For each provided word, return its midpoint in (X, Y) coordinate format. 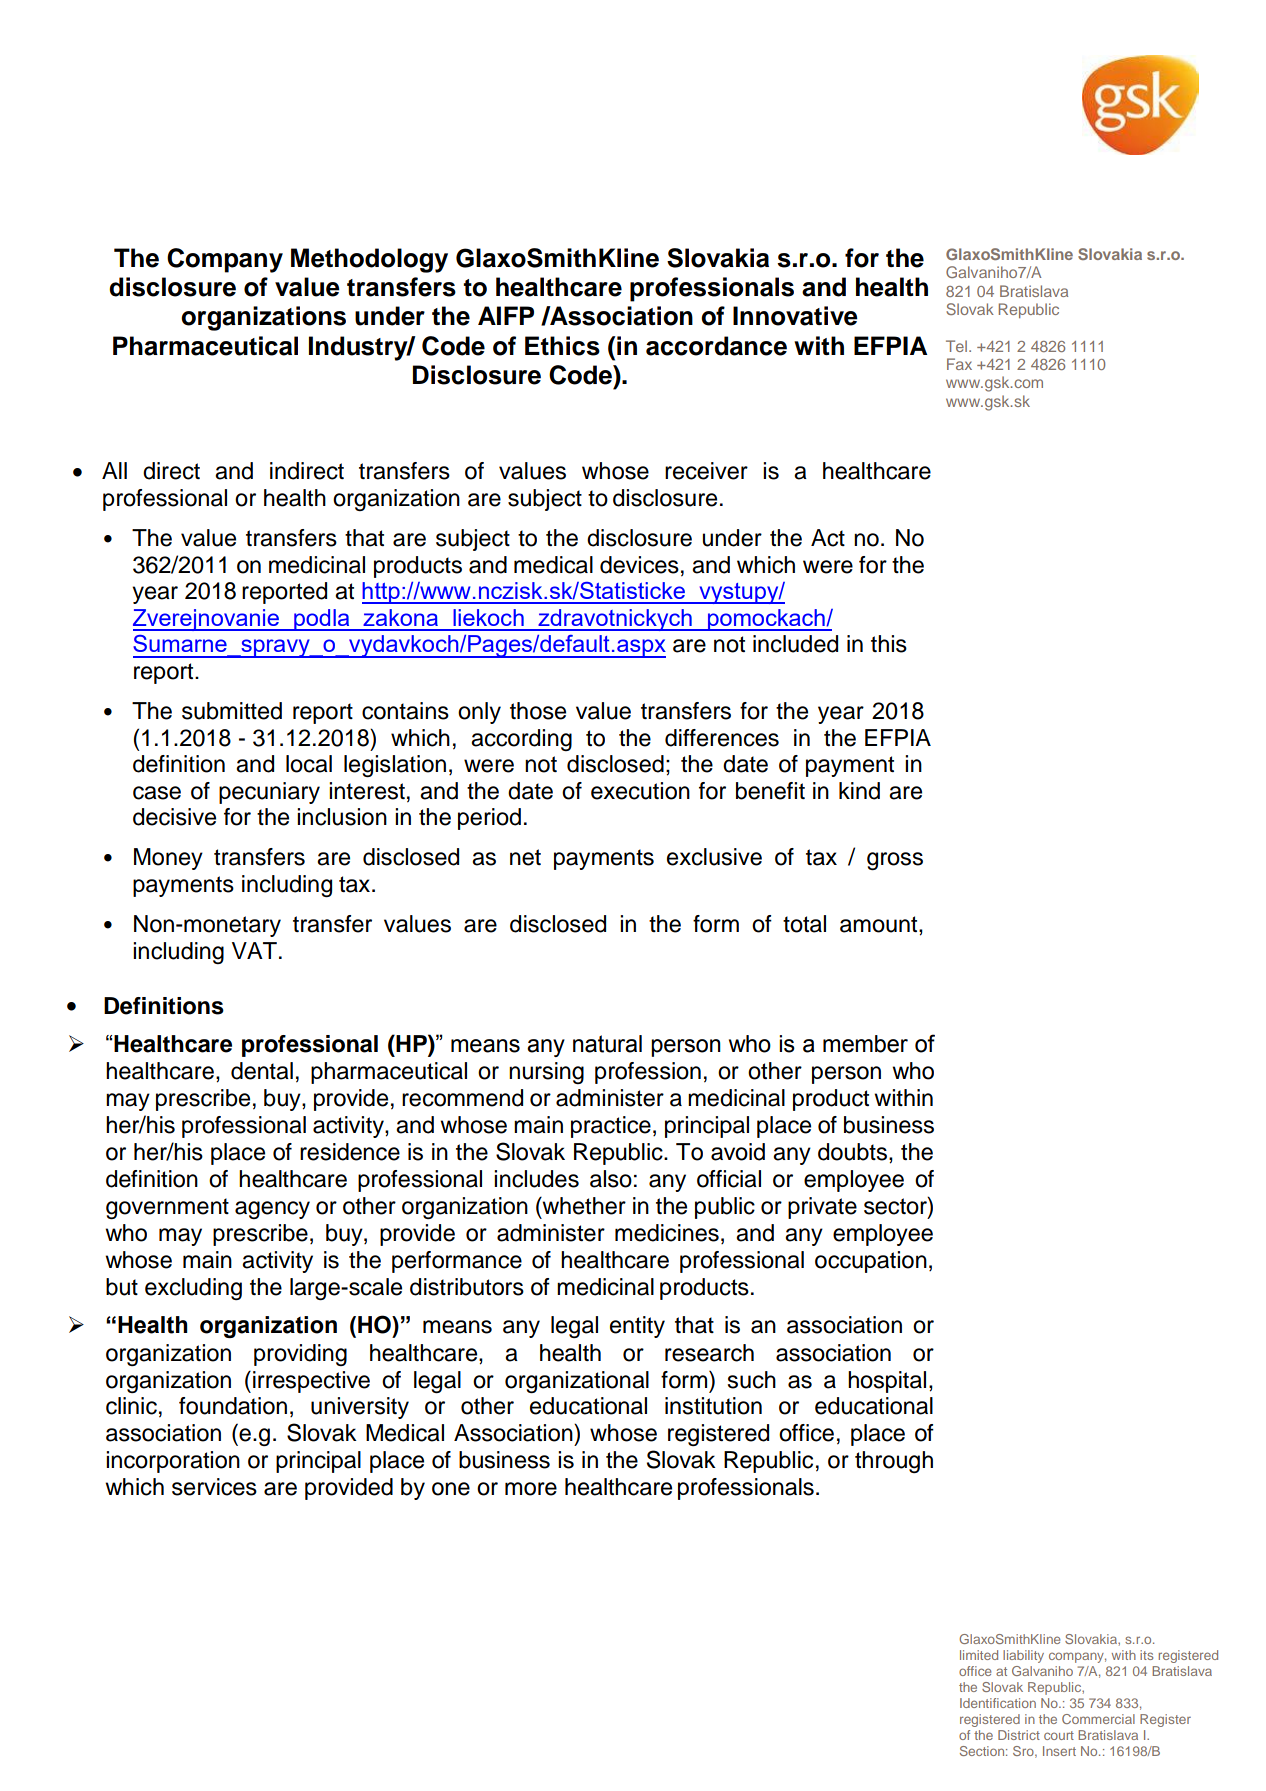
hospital (887, 1382)
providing (300, 1355)
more (531, 1489)
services (214, 1487)
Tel (956, 346)
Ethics (562, 346)
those (538, 711)
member (865, 1044)
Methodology (369, 260)
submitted (232, 711)
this (889, 644)
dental (262, 1071)
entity (637, 1327)
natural (607, 1044)
